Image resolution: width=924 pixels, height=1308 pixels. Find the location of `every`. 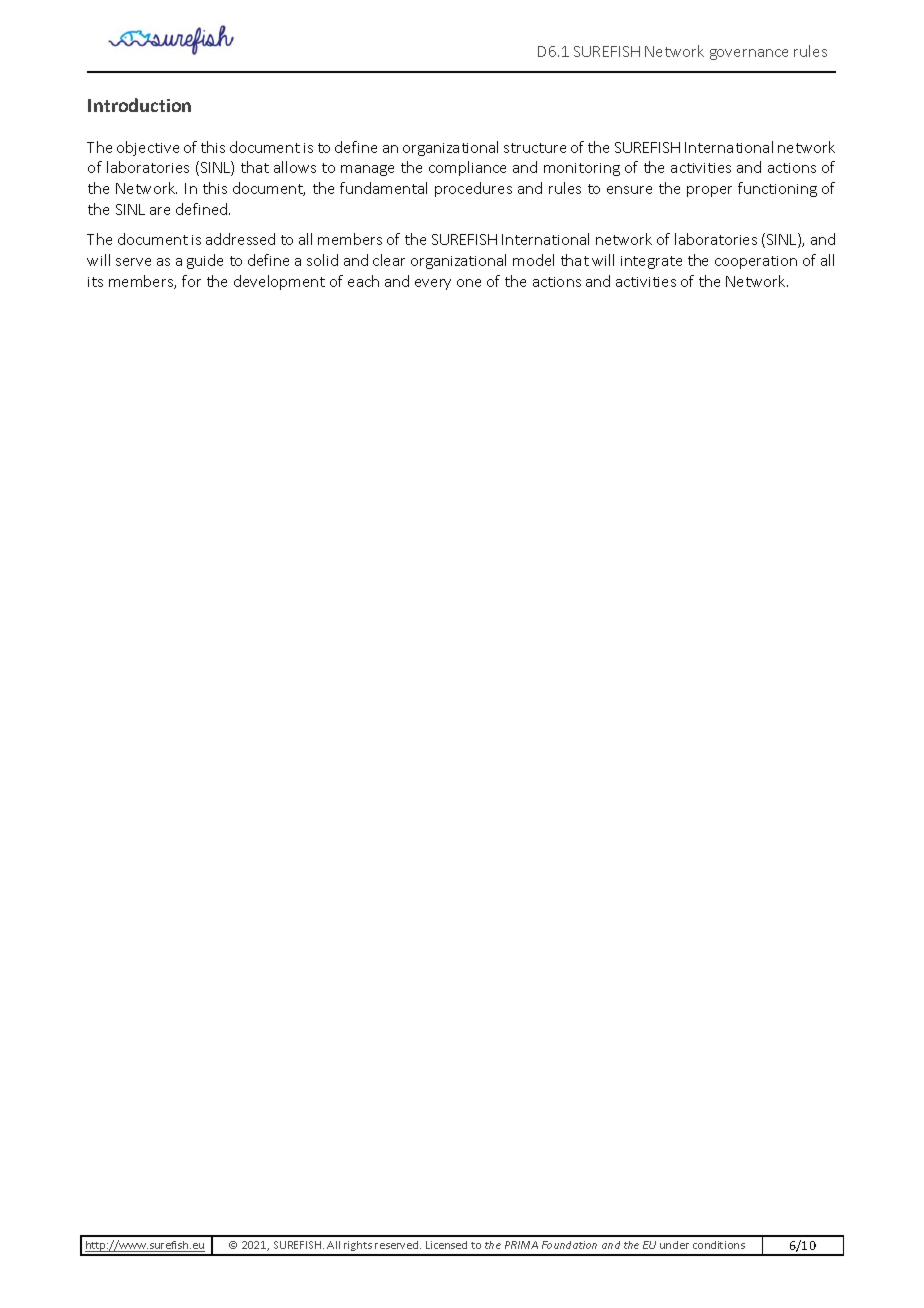

every is located at coordinates (433, 284).
